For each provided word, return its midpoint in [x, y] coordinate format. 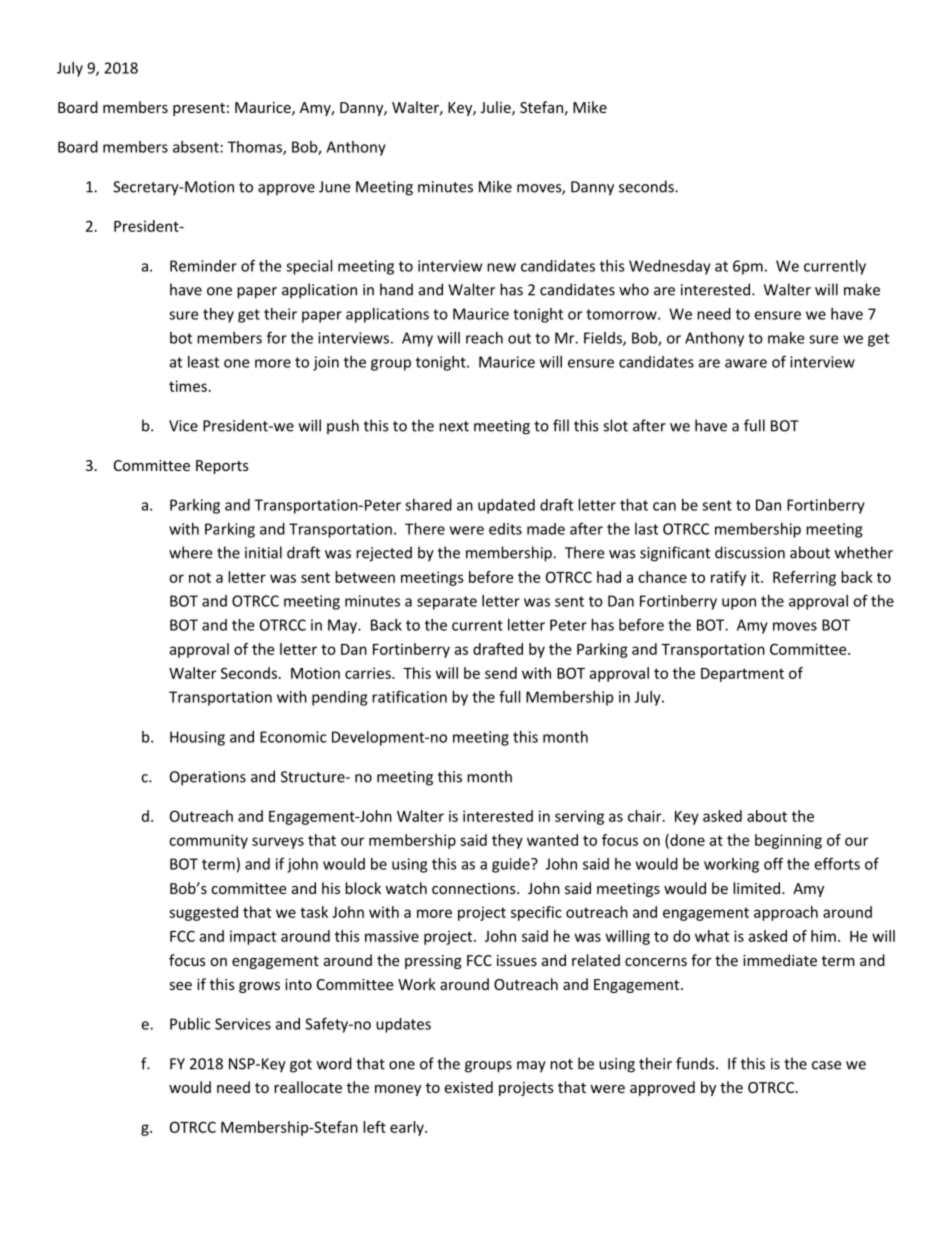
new [501, 267]
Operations [208, 778]
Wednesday [670, 267]
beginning [788, 841]
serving [579, 817]
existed [468, 1087]
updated [506, 506]
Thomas [256, 148]
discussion [750, 552]
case [826, 1065]
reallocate [308, 1087]
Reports [222, 467]
